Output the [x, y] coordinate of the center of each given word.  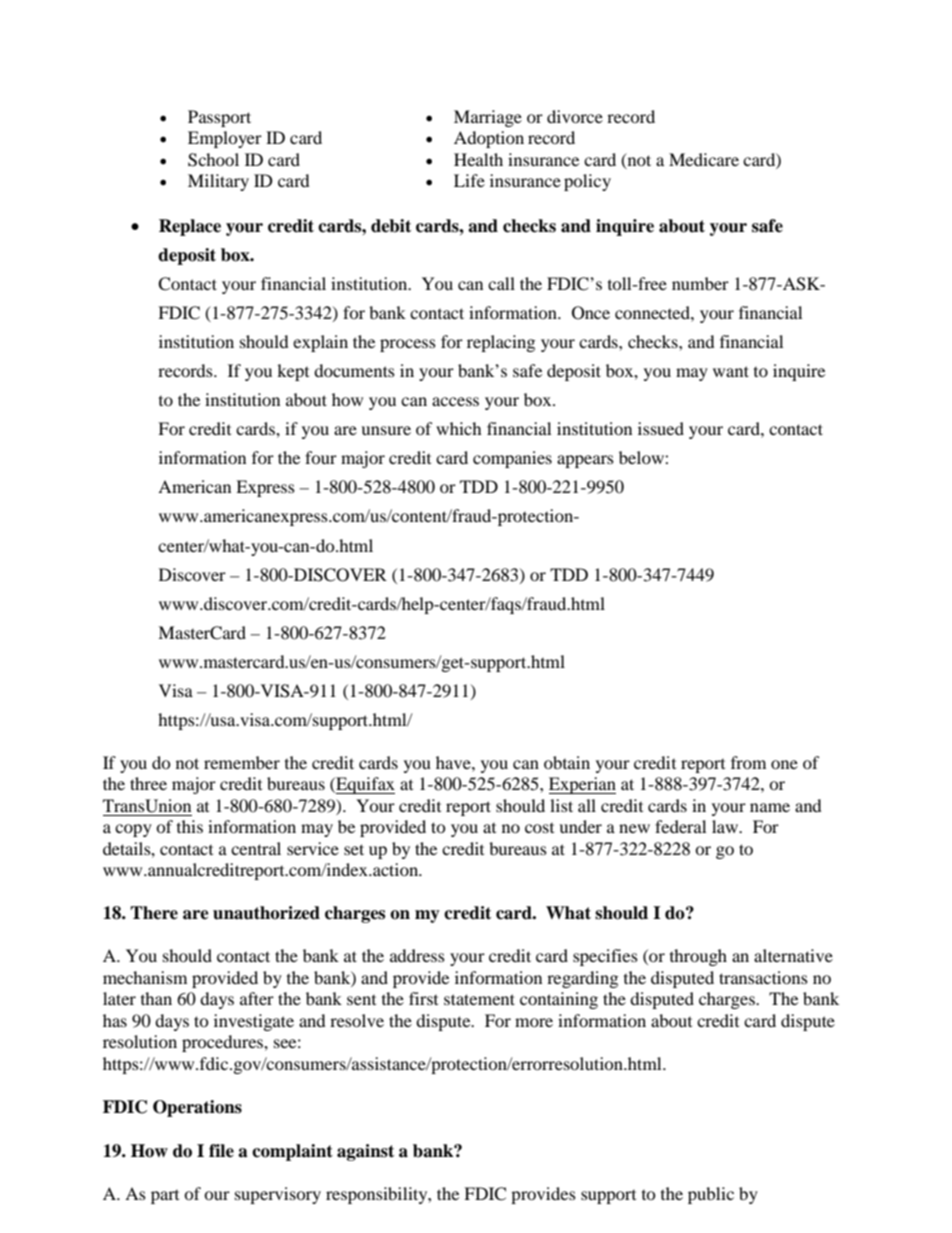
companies [512, 459]
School [213, 160]
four [321, 457]
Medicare [704, 159]
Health [478, 159]
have [454, 762]
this [190, 826]
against [365, 1152]
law [726, 826]
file [221, 1151]
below [642, 457]
